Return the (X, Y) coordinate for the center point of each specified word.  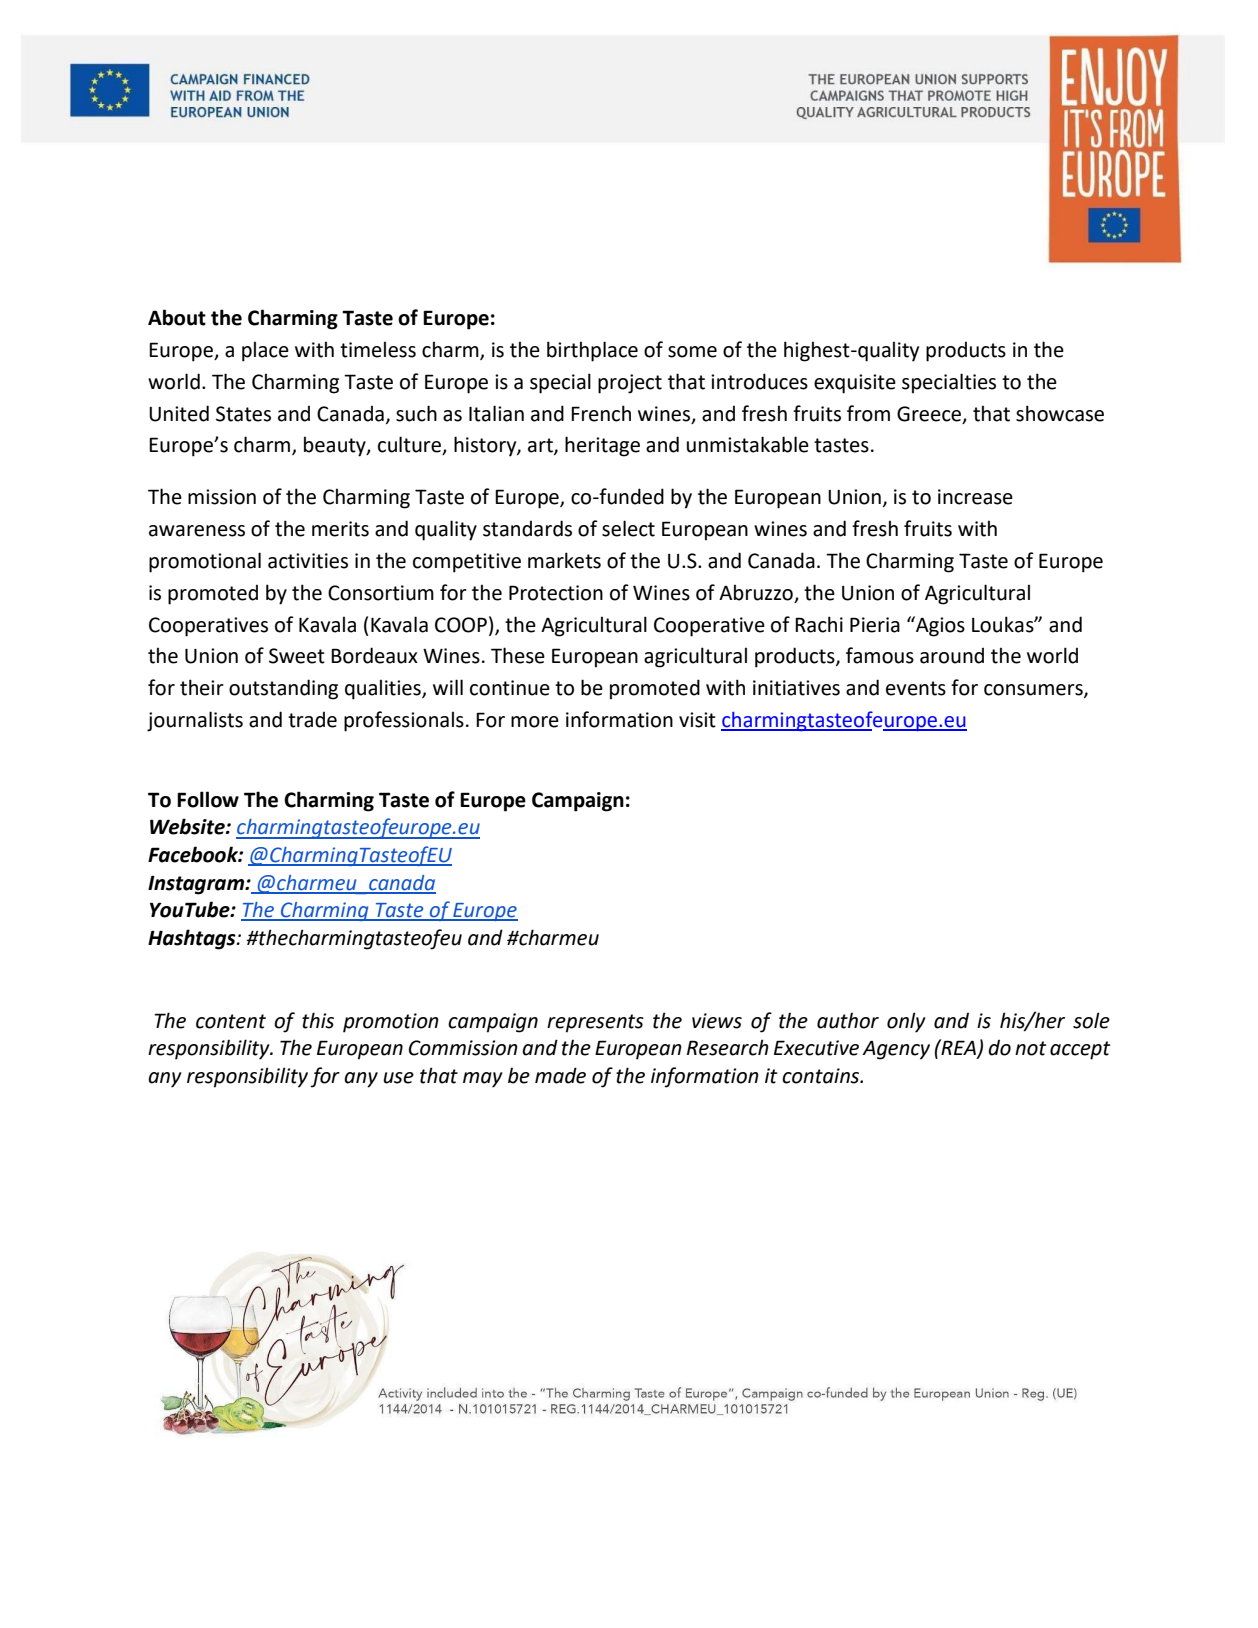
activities (308, 561)
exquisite (855, 384)
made (560, 1075)
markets (564, 560)
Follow (208, 799)
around (952, 656)
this (318, 1020)
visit (697, 720)
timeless (378, 349)
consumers (1034, 691)
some (692, 352)
